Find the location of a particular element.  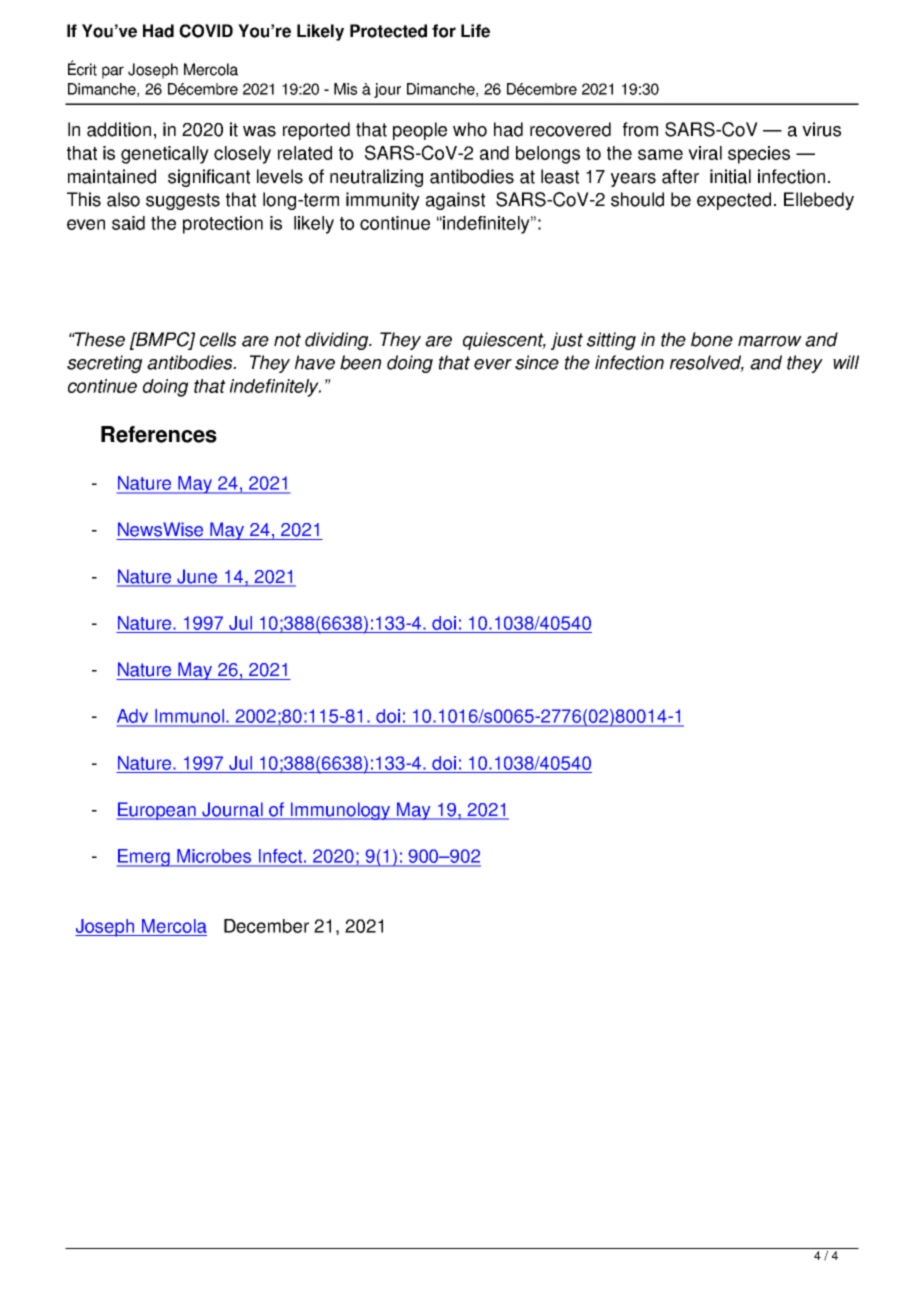

against is located at coordinates (455, 201).
